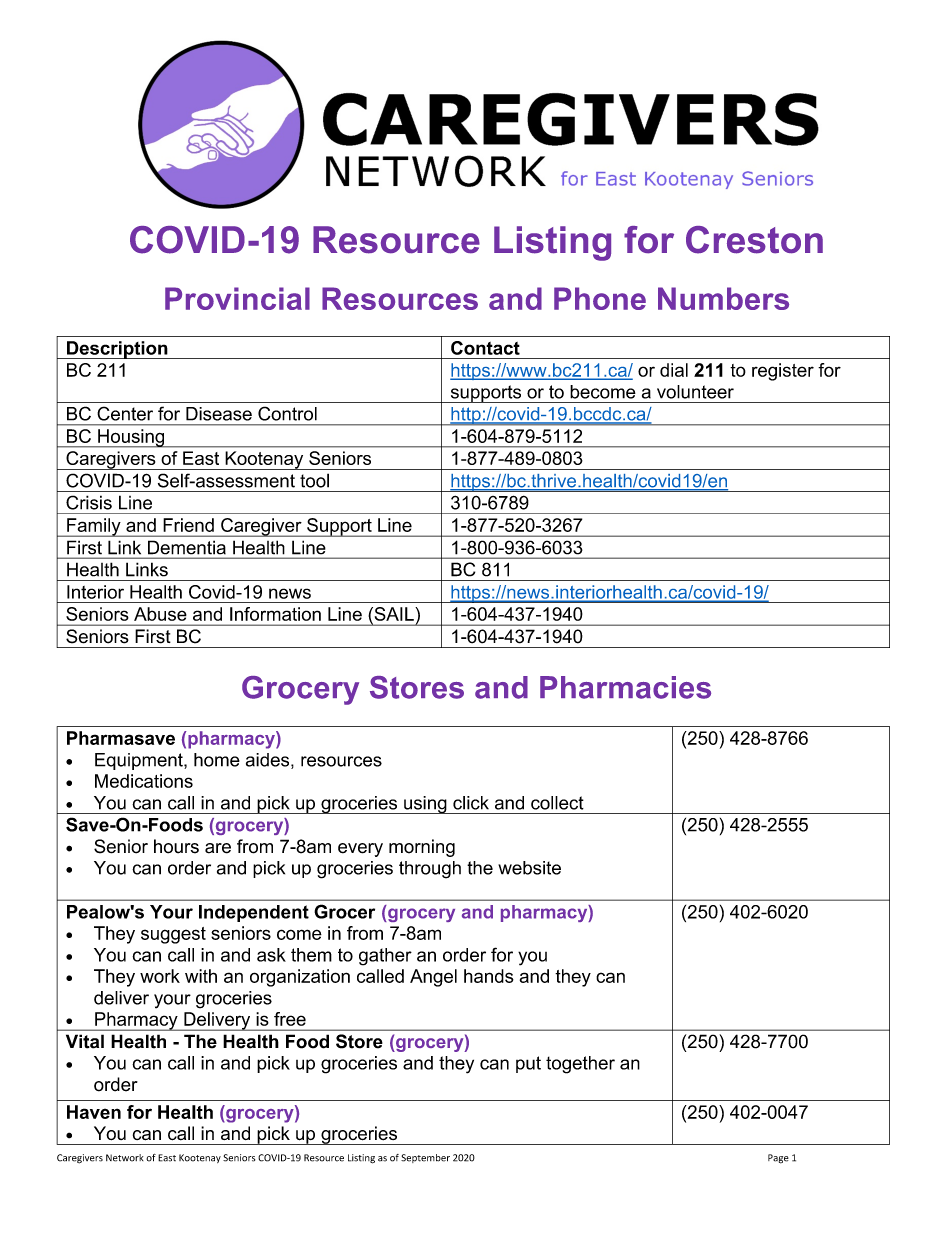 The width and height of the image is (952, 1233). What do you see at coordinates (94, 1112) in the image?
I see `Haven` at bounding box center [94, 1112].
